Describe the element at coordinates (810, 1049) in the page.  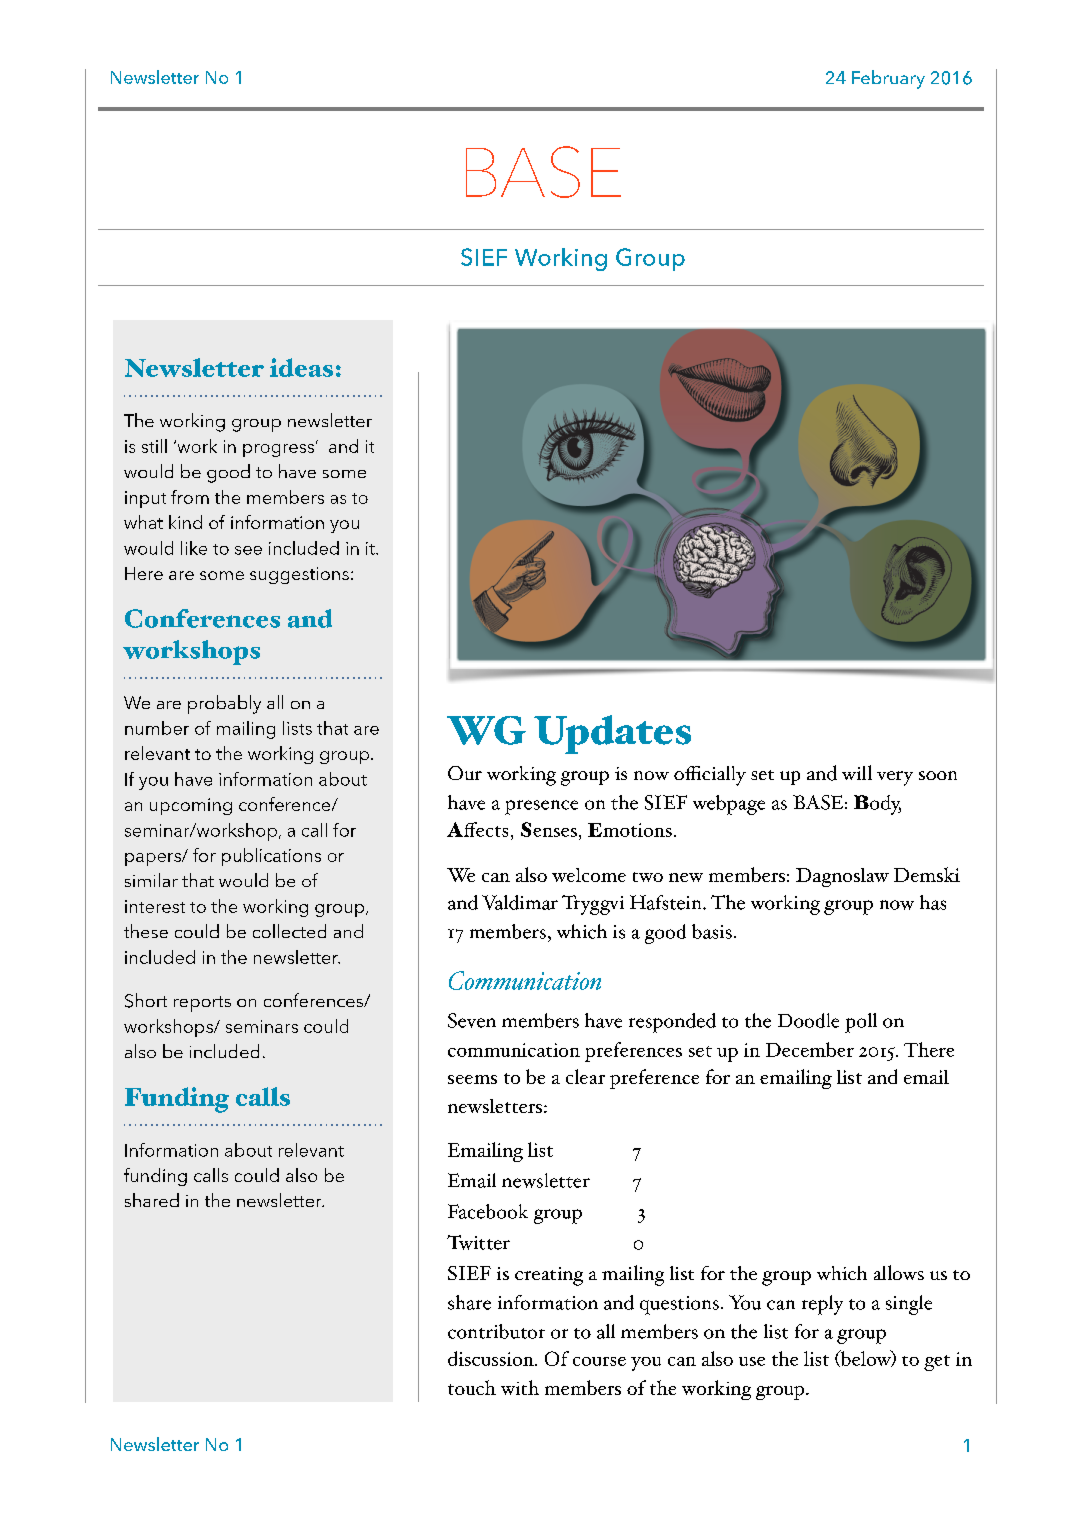
I see `December` at that location.
